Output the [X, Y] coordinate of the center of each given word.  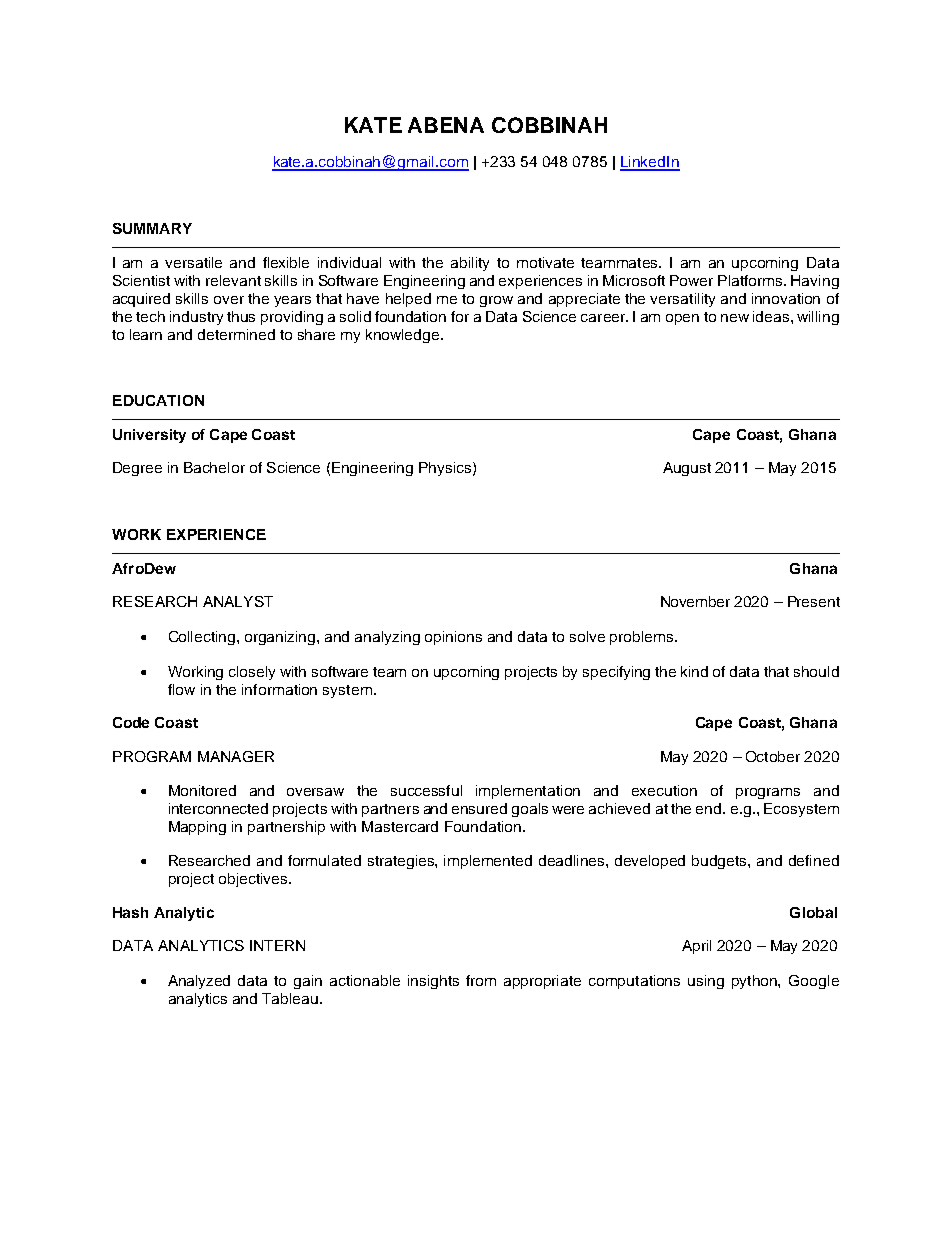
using [706, 982]
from [481, 980]
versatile [193, 262]
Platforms [751, 280]
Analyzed [199, 982]
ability [470, 264]
